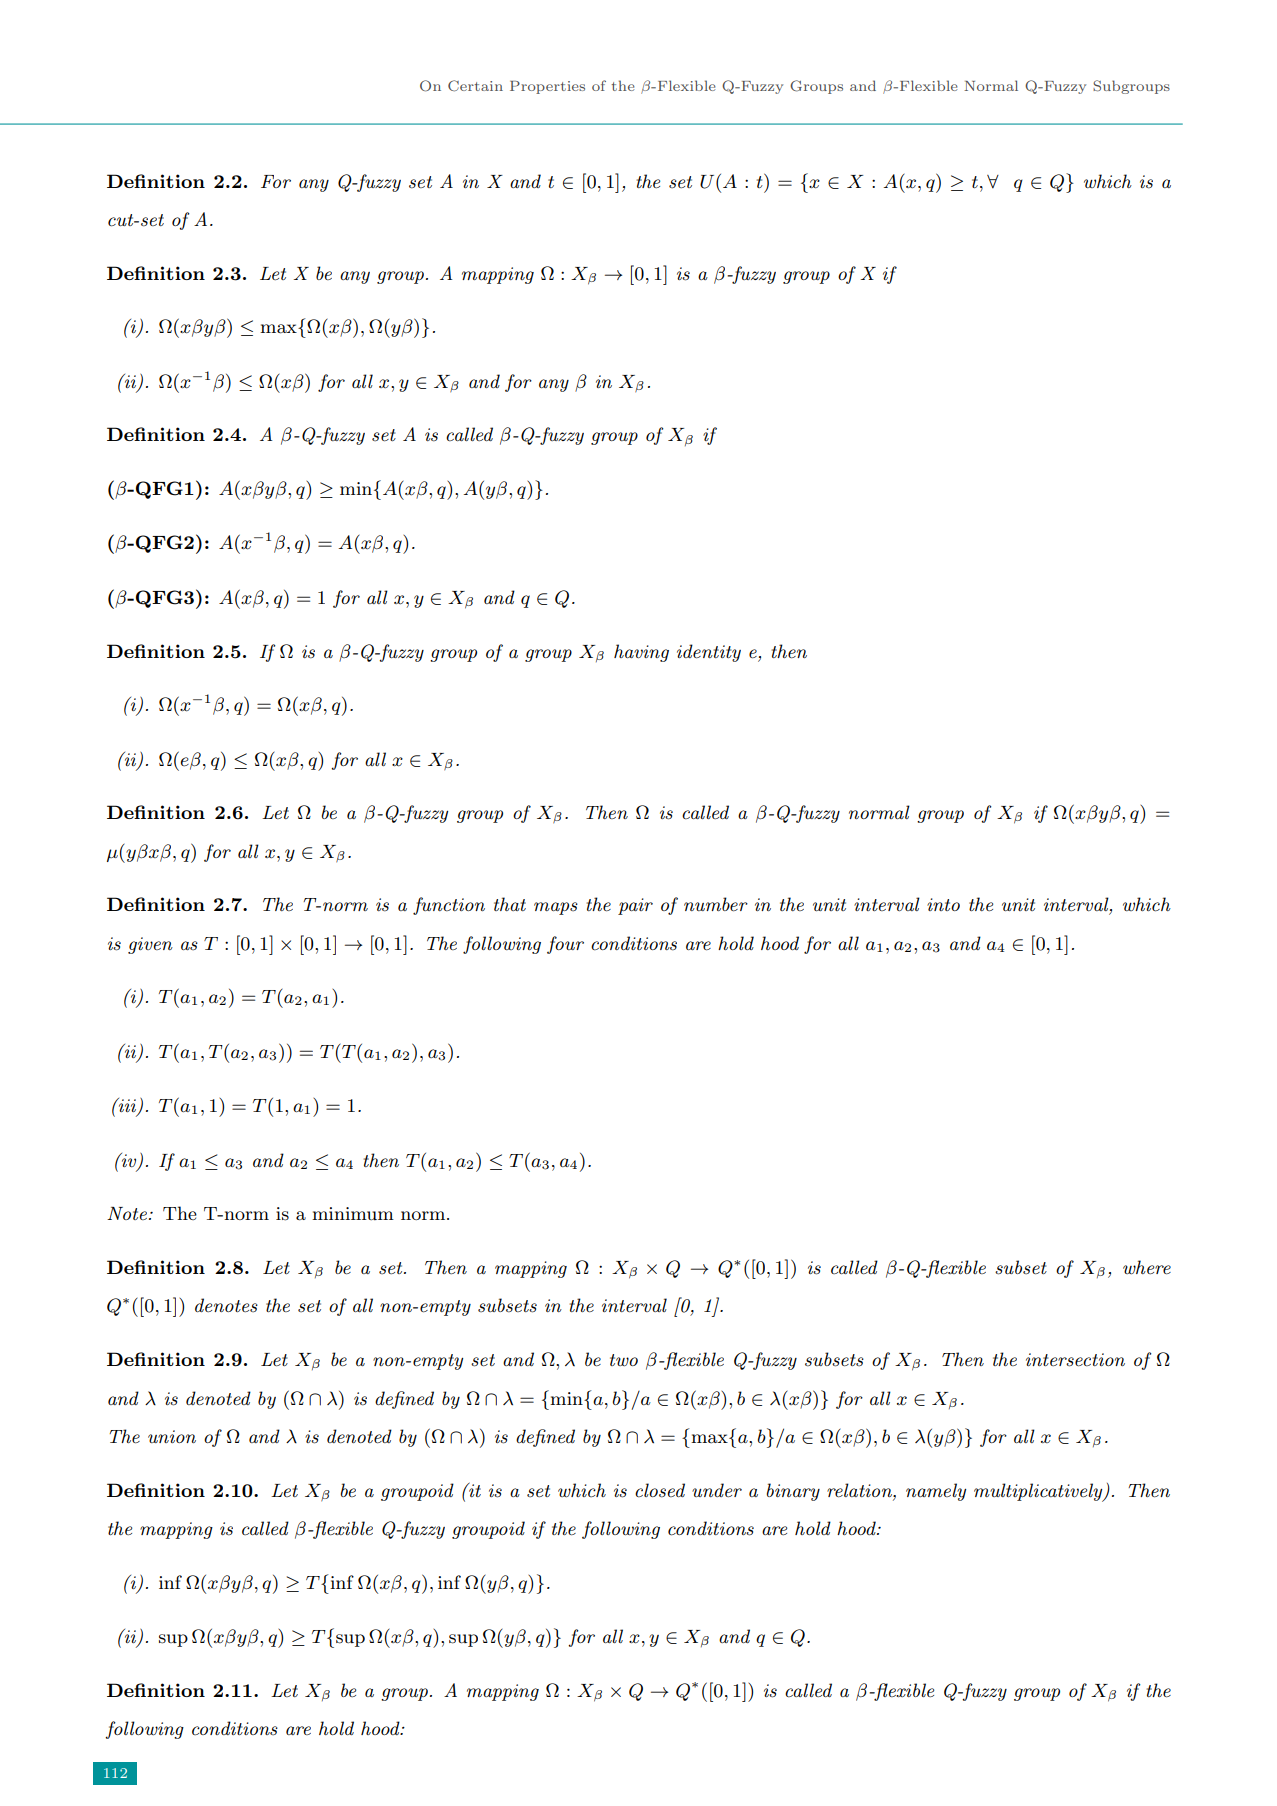 The width and height of the screenshot is (1277, 1806). What do you see at coordinates (150, 945) in the screenshot?
I see `given` at bounding box center [150, 945].
